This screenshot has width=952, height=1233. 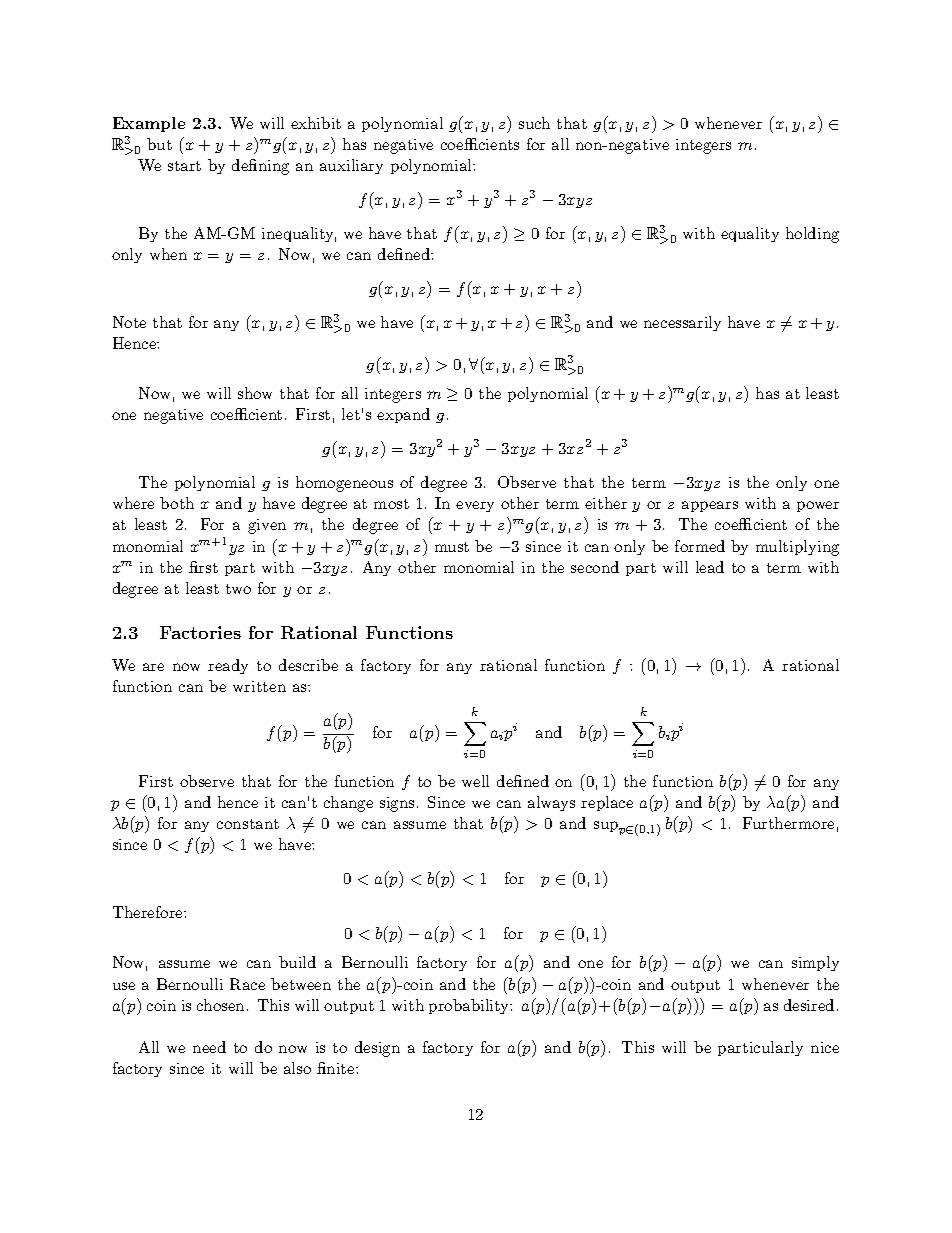 I want to click on holding, so click(x=812, y=235).
